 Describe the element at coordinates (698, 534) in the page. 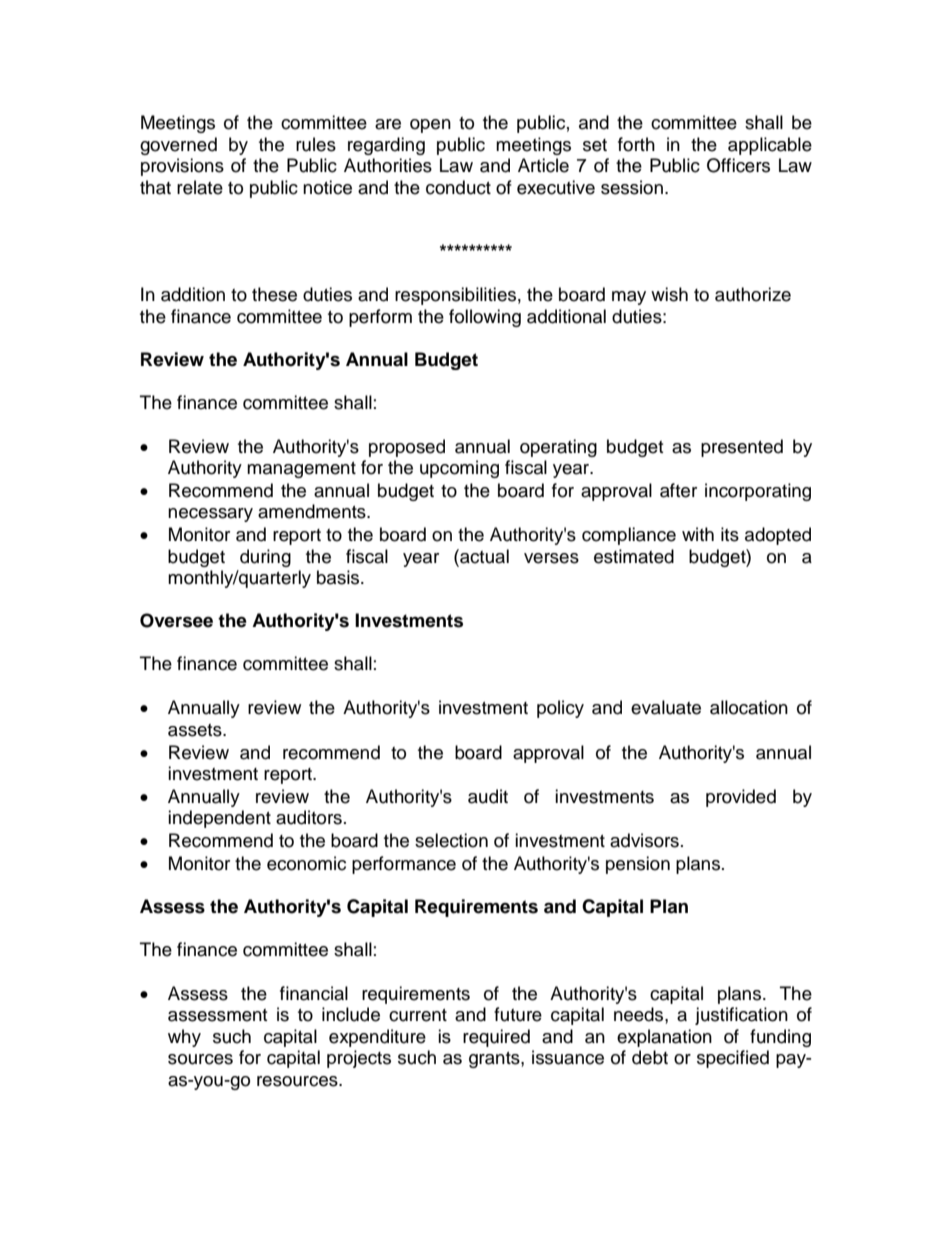

I see `with` at that location.
